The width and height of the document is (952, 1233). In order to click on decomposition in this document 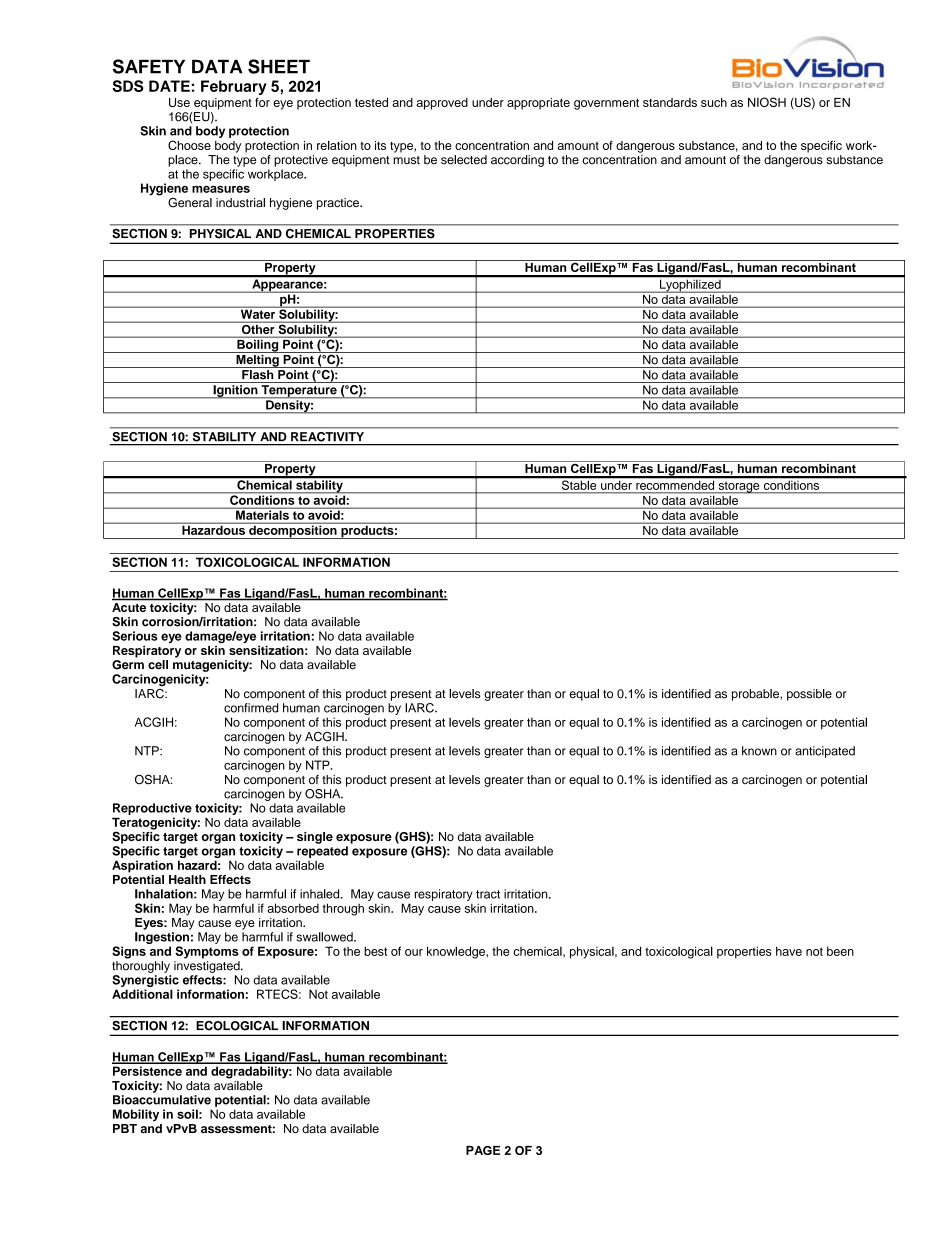, I will do `click(293, 531)`.
